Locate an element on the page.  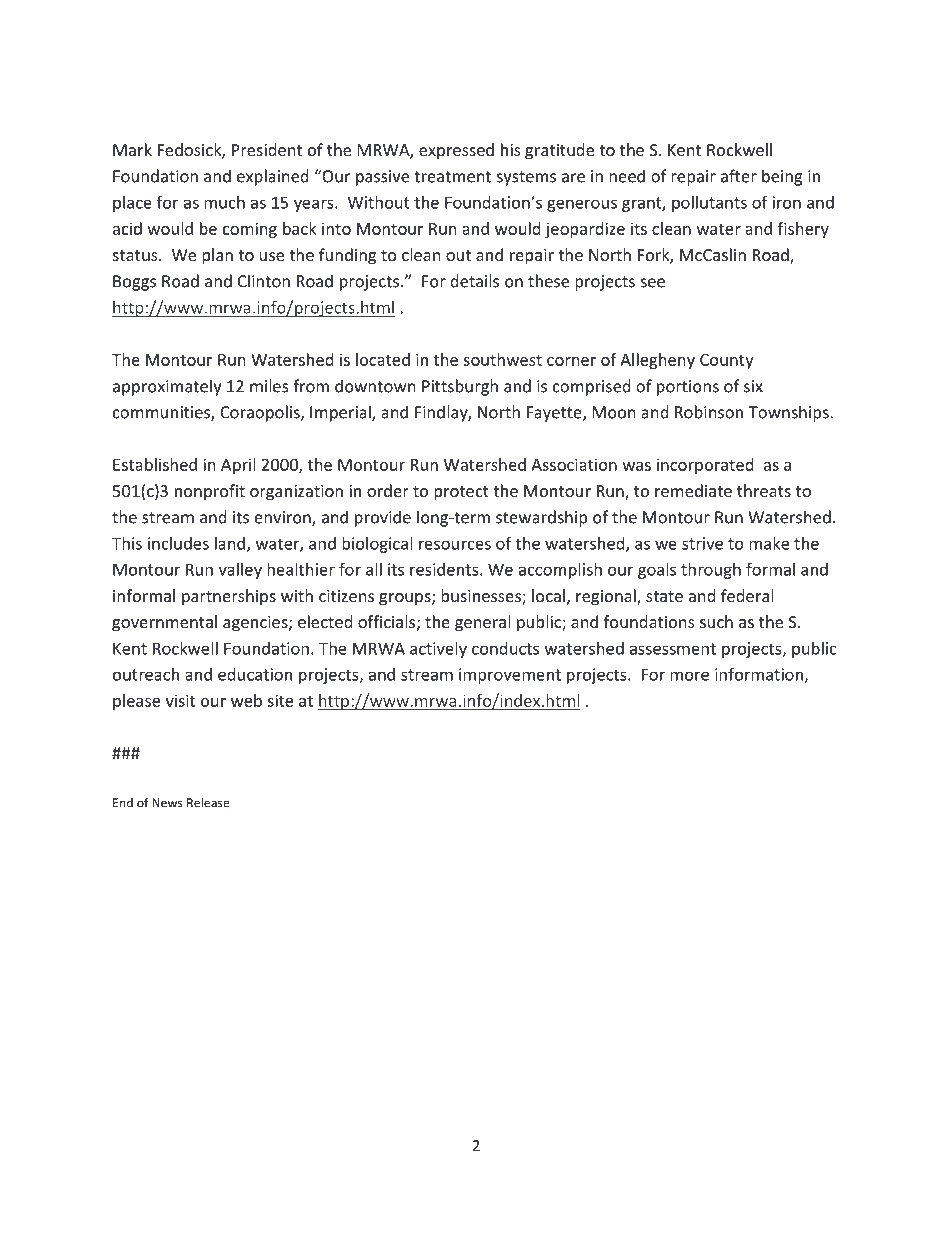
incorporated is located at coordinates (705, 466).
